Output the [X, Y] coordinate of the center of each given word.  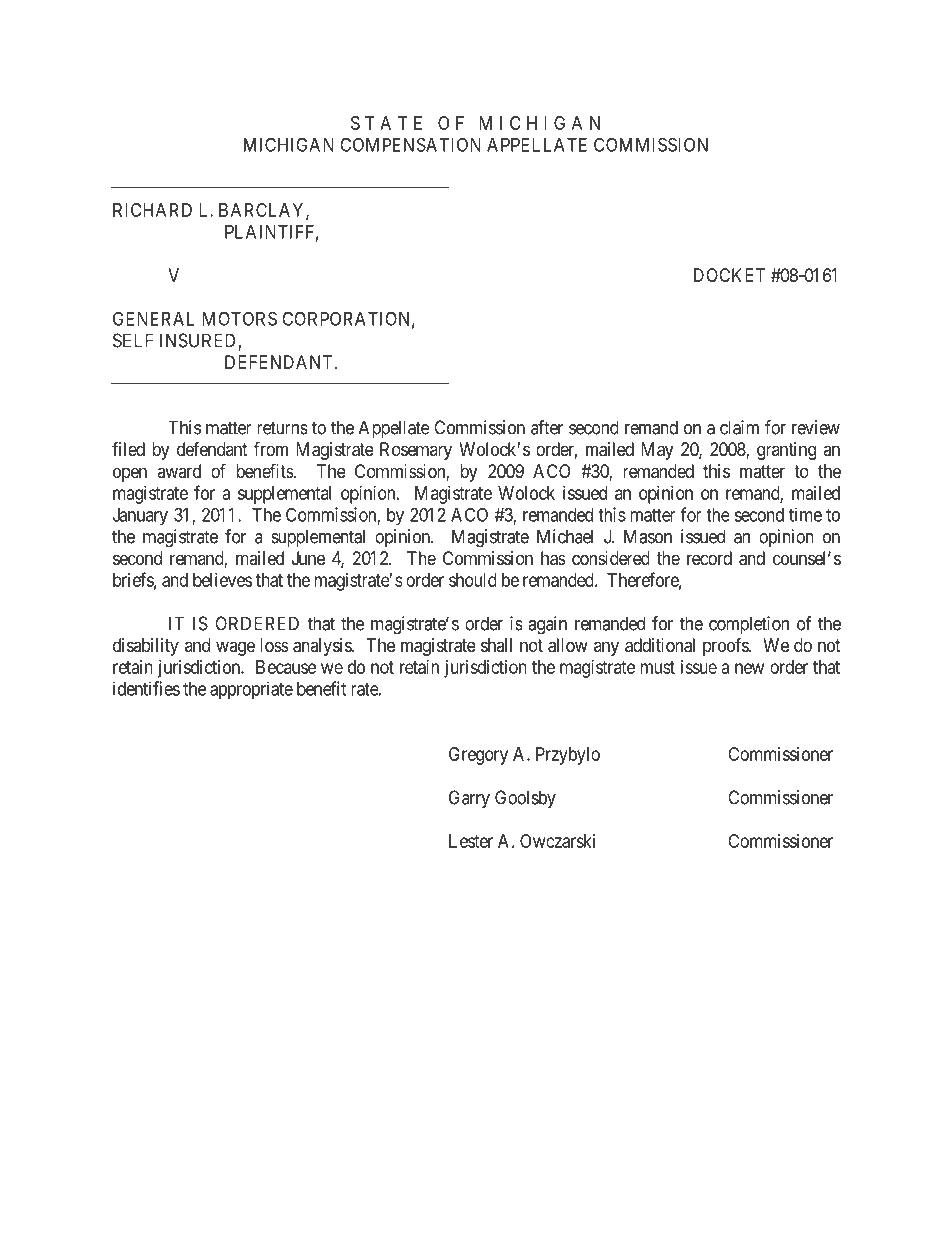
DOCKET [729, 275]
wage [235, 648]
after [547, 427]
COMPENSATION [410, 144]
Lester [471, 841]
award [179, 471]
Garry [469, 799]
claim [739, 427]
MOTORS [239, 318]
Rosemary [416, 451]
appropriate [251, 690]
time [805, 514]
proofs [726, 646]
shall [496, 645]
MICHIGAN [289, 144]
